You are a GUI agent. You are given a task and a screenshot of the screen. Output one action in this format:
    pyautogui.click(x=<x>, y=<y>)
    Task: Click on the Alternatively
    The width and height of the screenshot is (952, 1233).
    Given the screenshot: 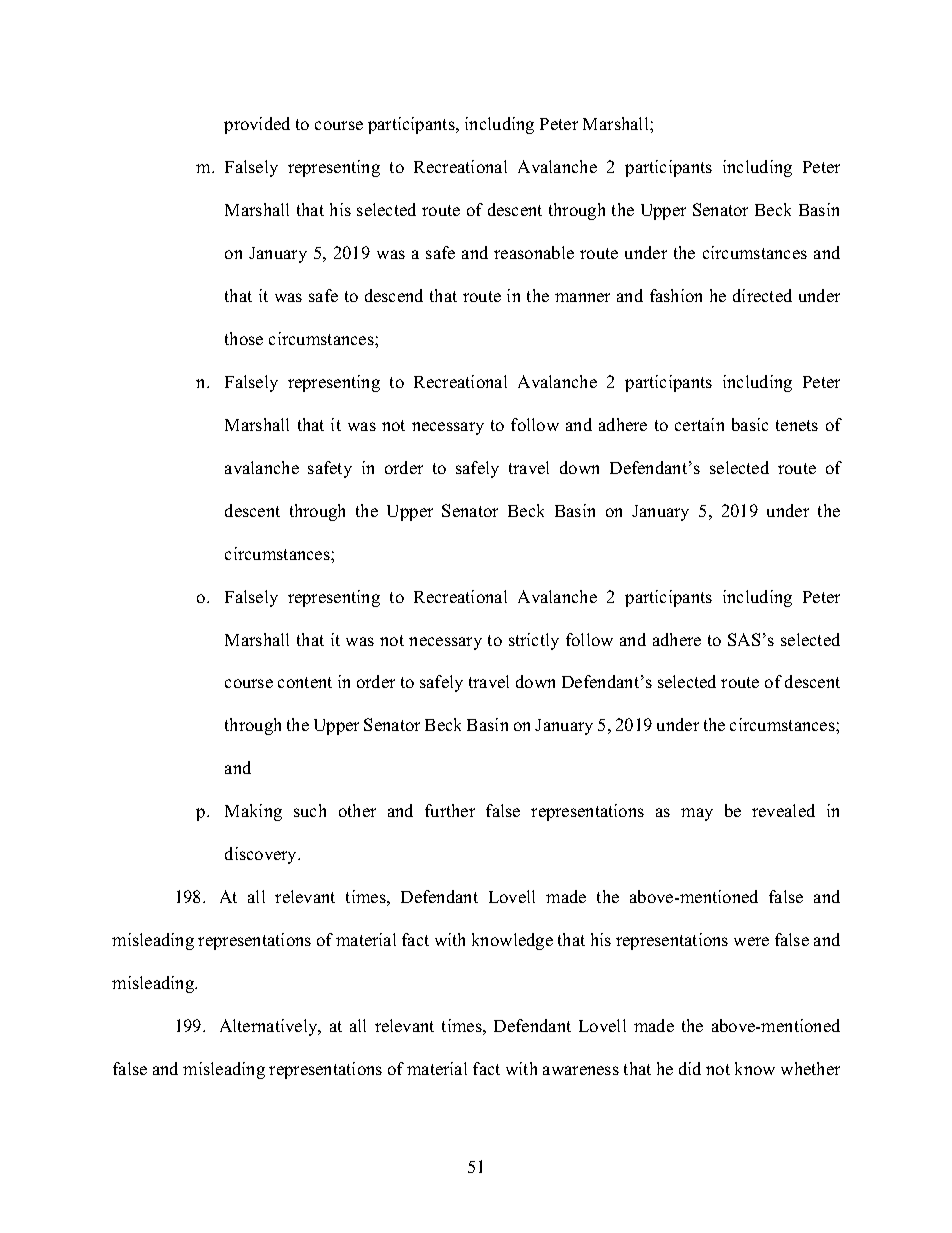 What is the action you would take?
    pyautogui.click(x=270, y=1027)
